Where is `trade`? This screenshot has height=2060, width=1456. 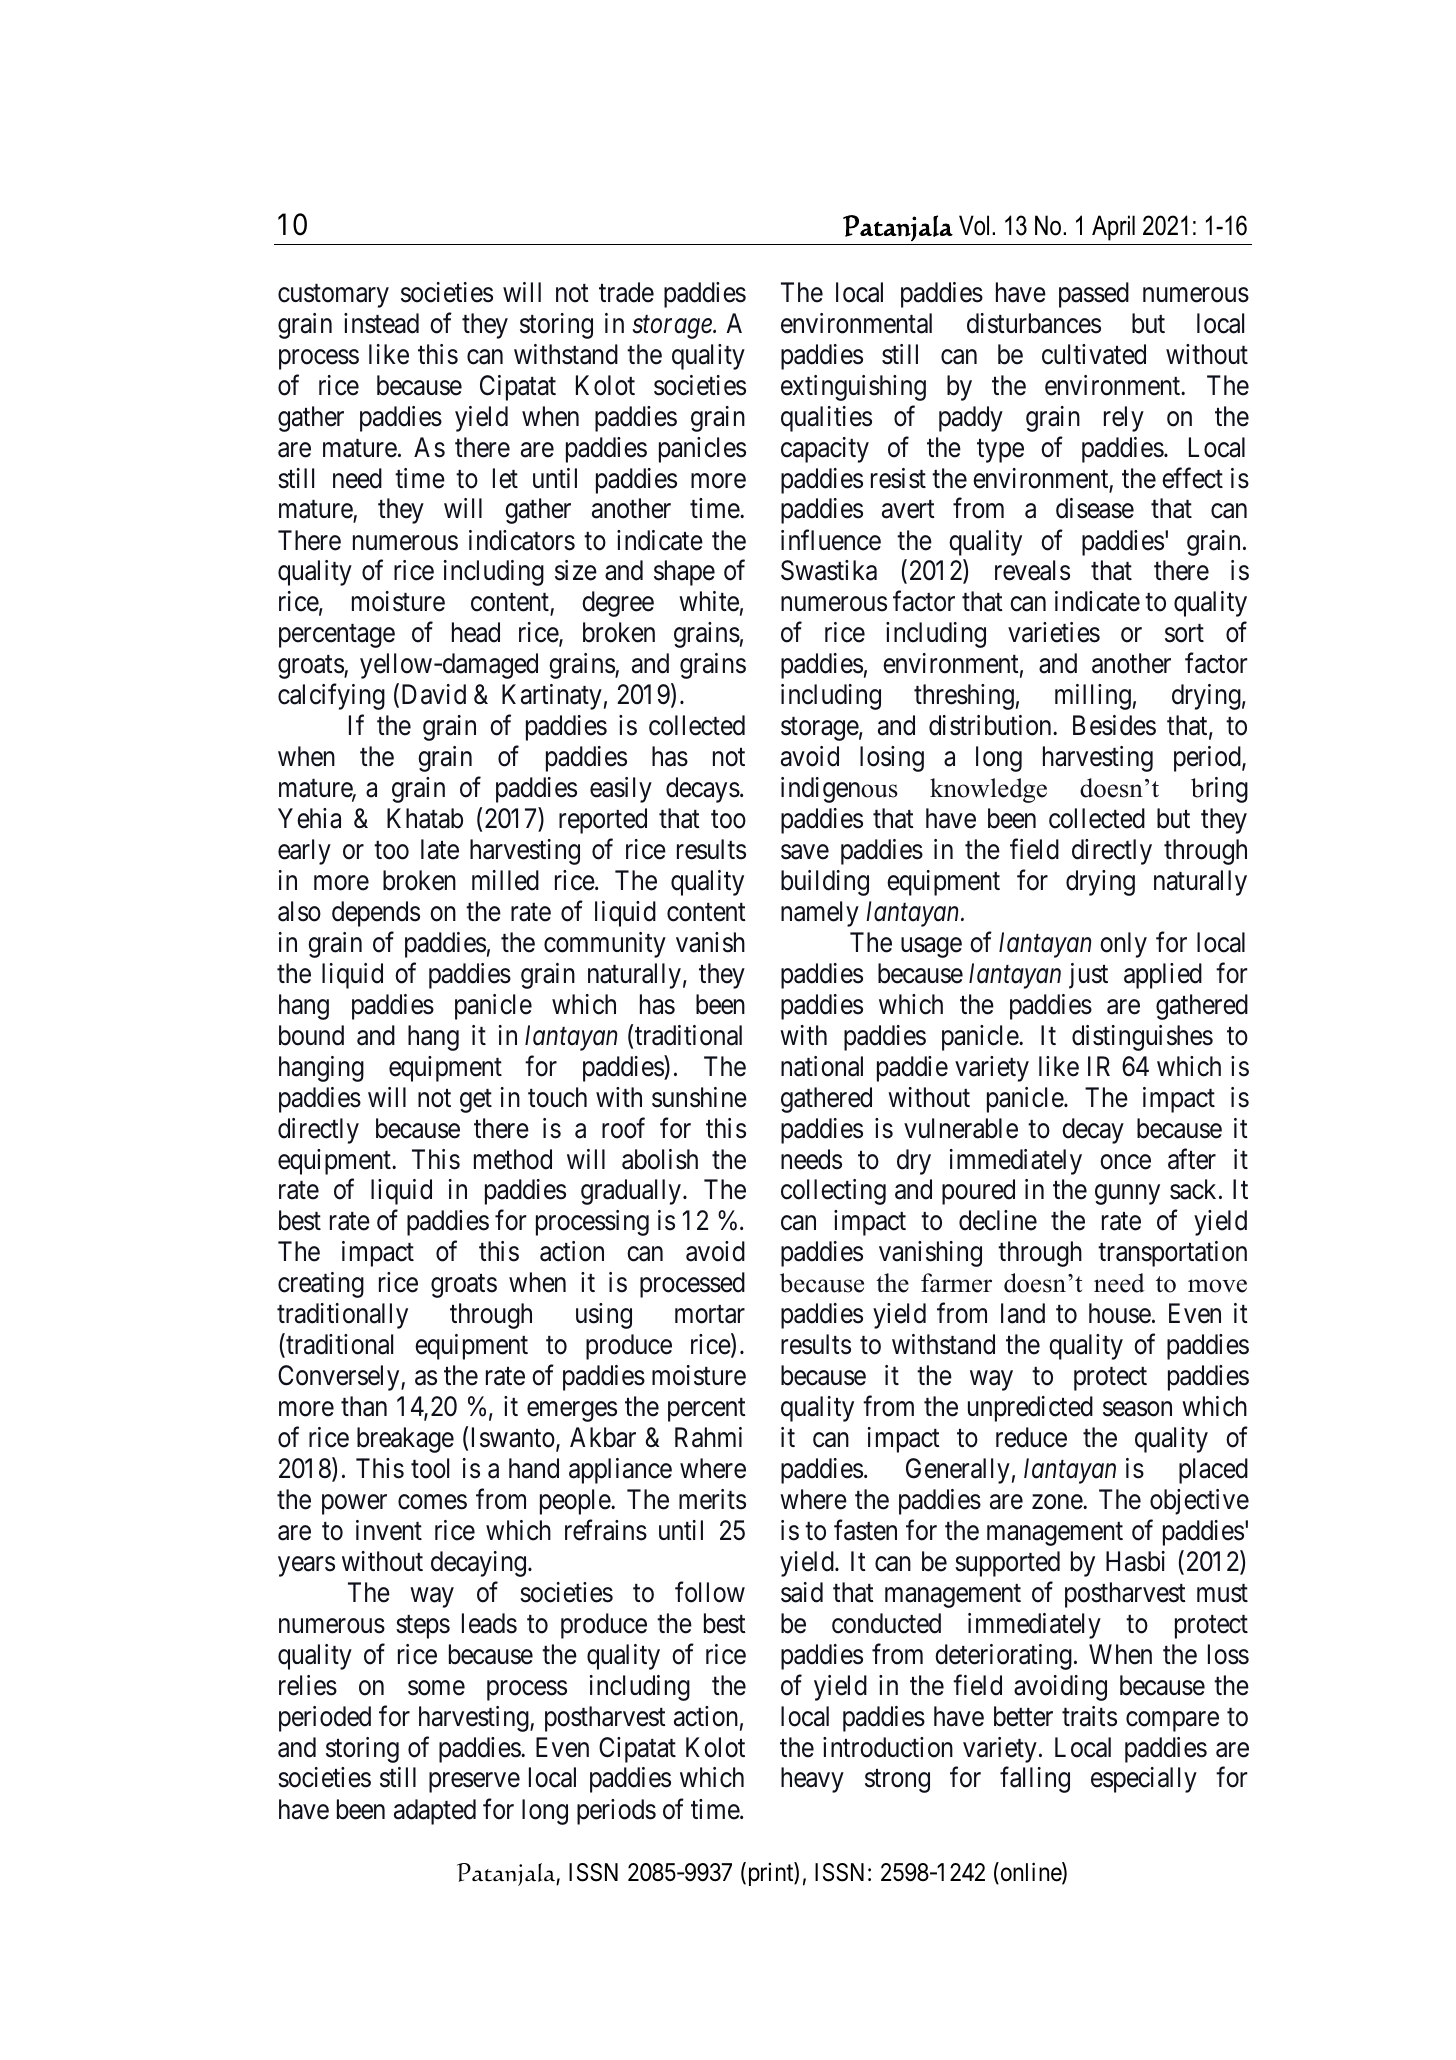 trade is located at coordinates (626, 292).
